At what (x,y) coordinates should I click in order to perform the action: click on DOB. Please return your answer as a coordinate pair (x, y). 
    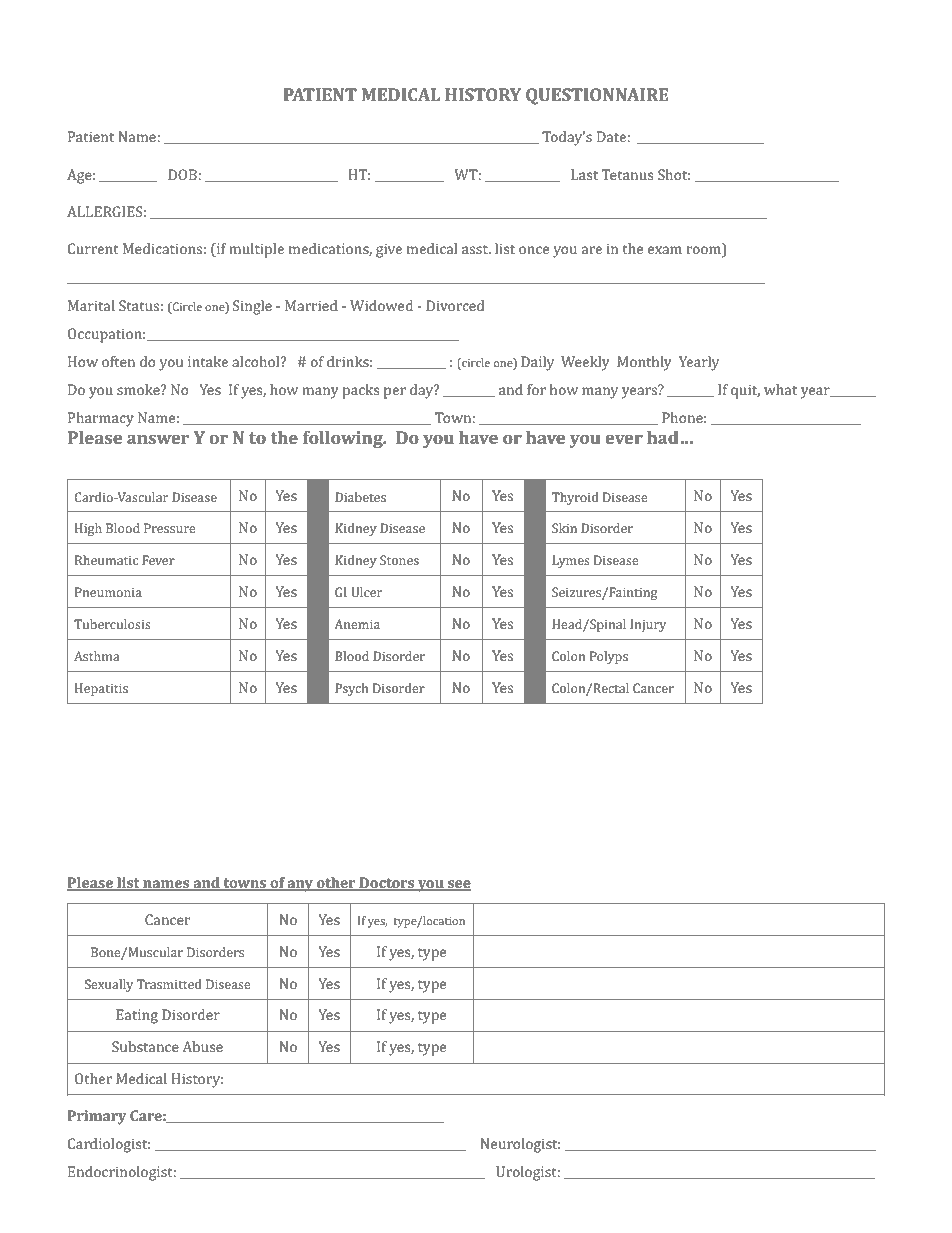
    Looking at the image, I should click on (183, 174).
